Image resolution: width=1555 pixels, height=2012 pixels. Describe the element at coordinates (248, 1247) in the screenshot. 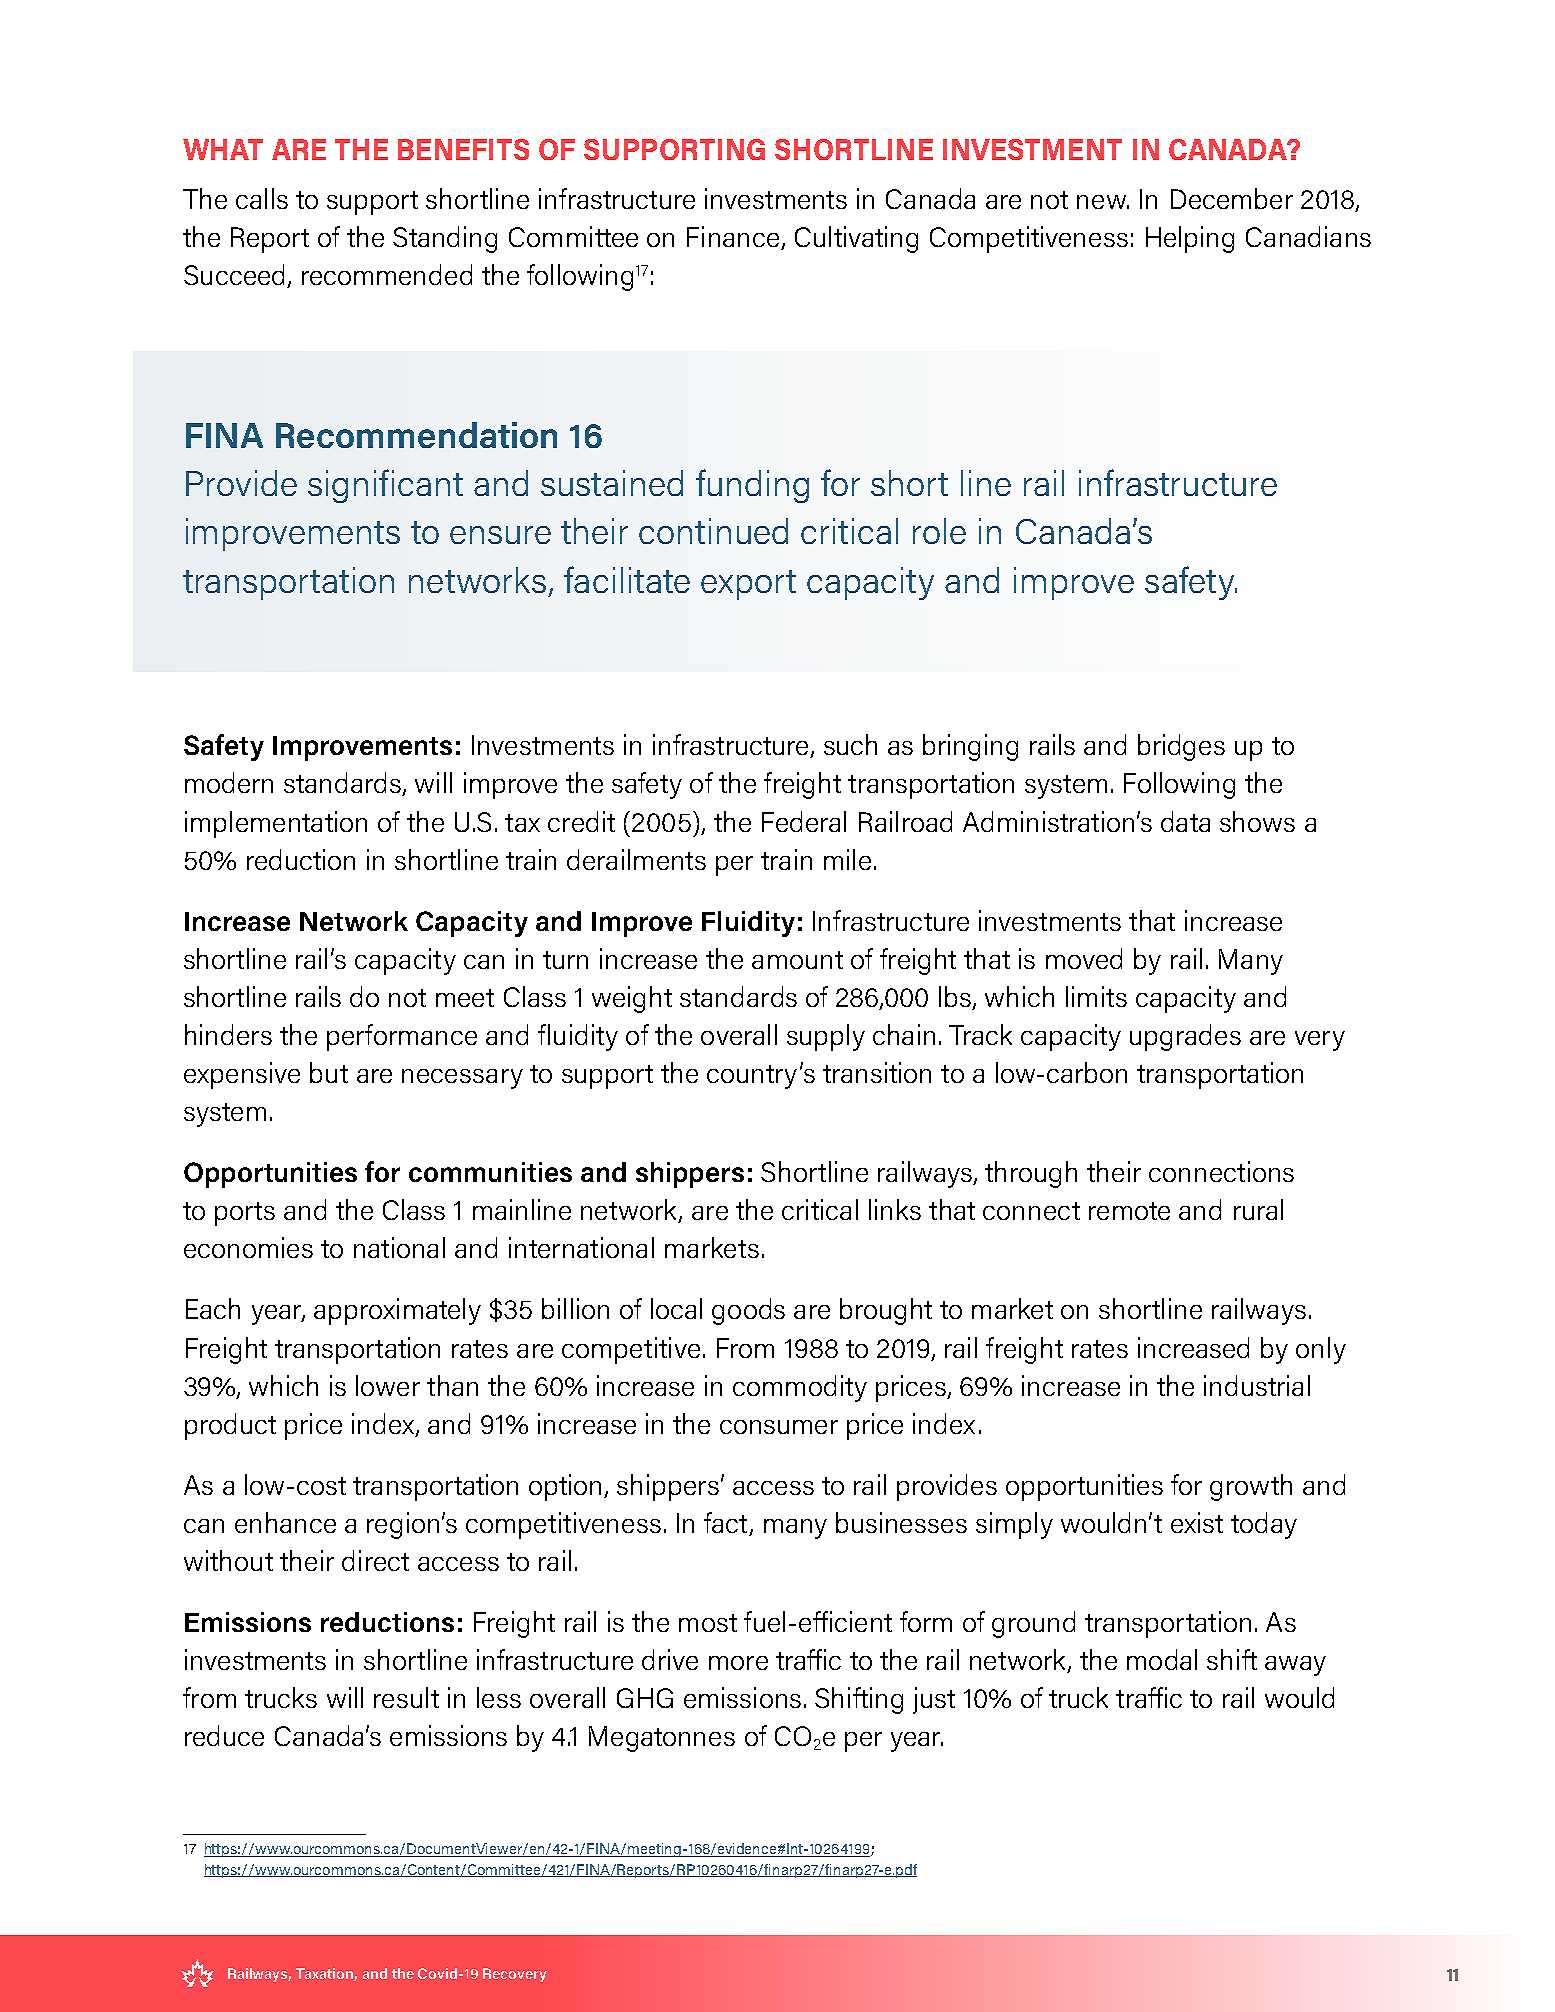

I see `economies` at that location.
